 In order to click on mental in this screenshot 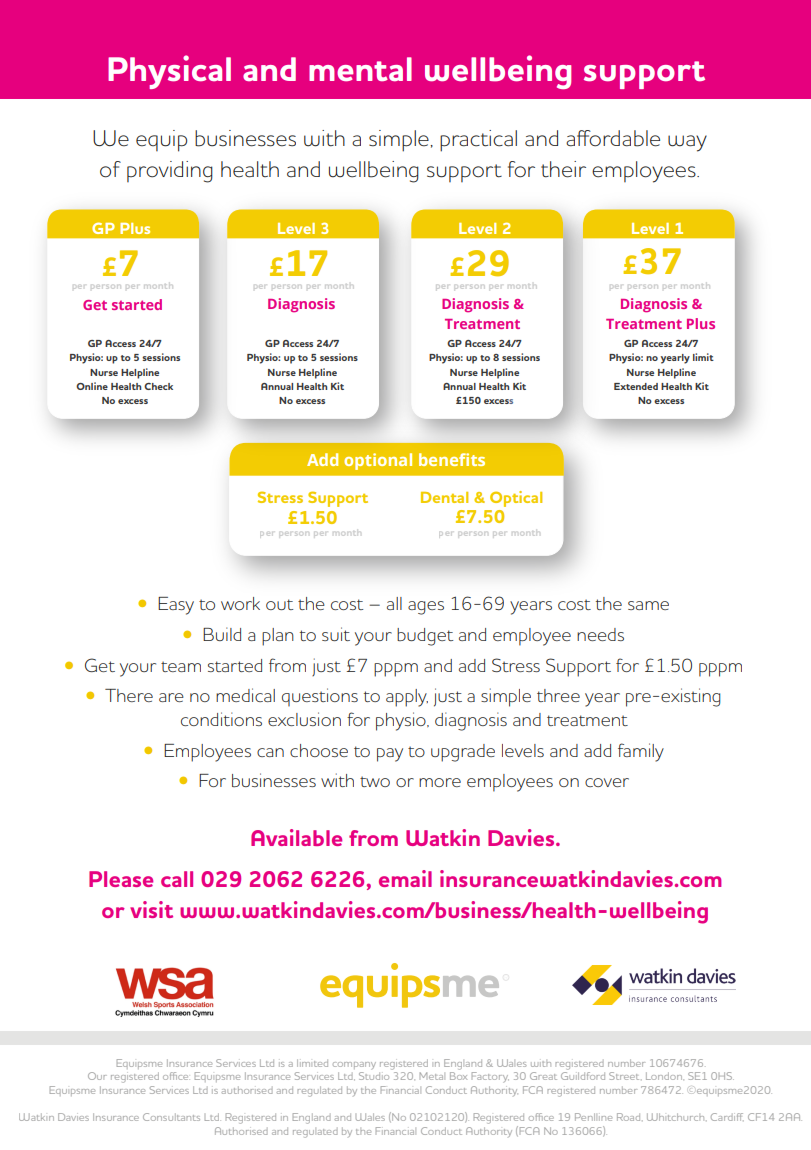, I will do `click(360, 69)`.
